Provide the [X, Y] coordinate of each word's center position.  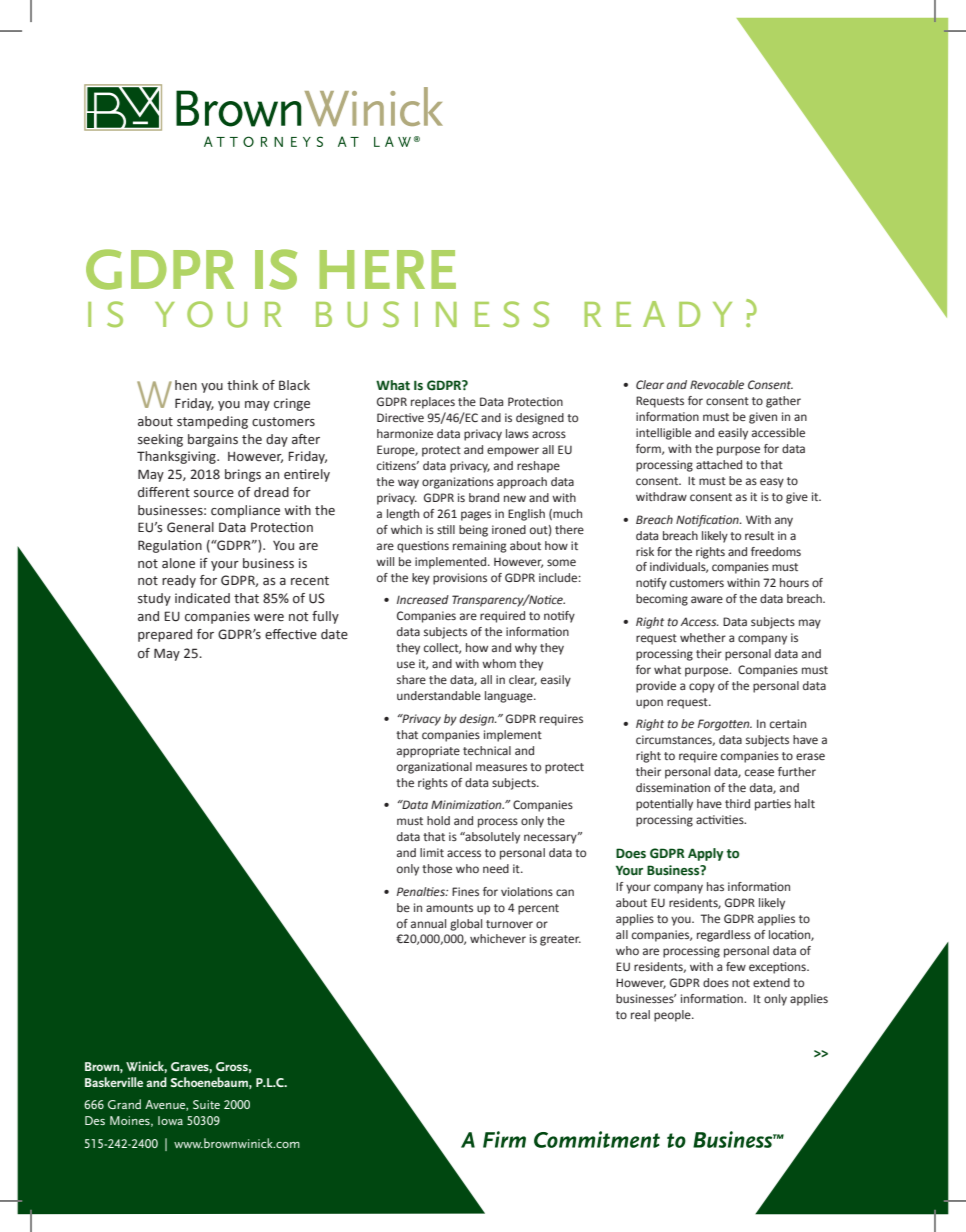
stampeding [212, 422]
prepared [165, 635]
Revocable [717, 384]
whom [499, 663]
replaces [433, 403]
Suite [206, 1104]
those [437, 868]
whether [703, 637]
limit [432, 852]
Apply [705, 854]
